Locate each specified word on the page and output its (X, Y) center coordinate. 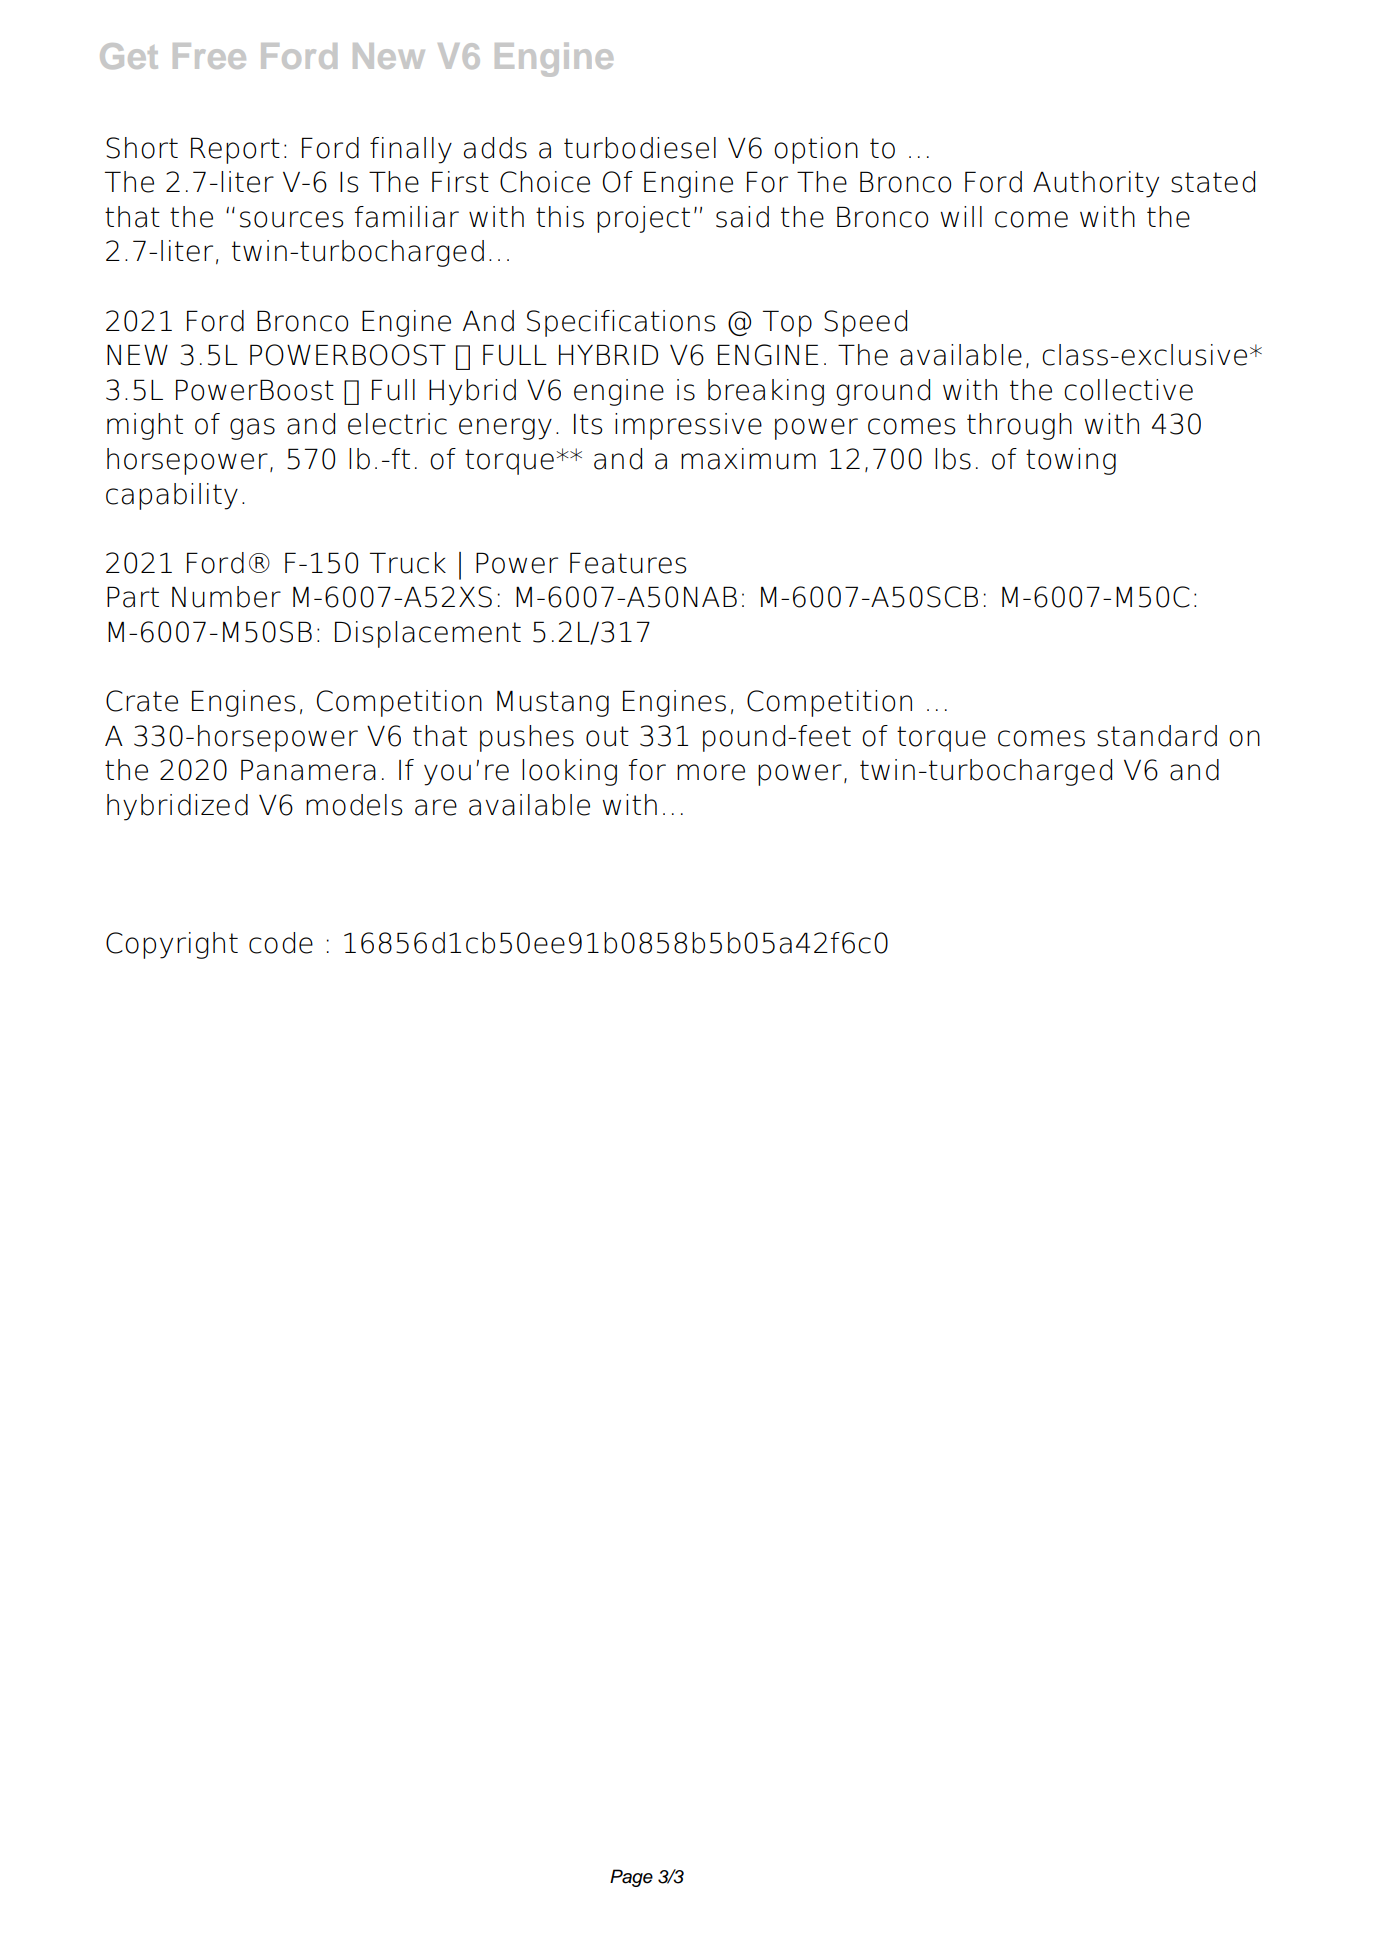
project (643, 219)
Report (235, 150)
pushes (527, 738)
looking (569, 772)
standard (1157, 736)
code (281, 943)
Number (226, 597)
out (607, 736)
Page (631, 1878)
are (436, 807)
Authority (1096, 184)
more (711, 772)
